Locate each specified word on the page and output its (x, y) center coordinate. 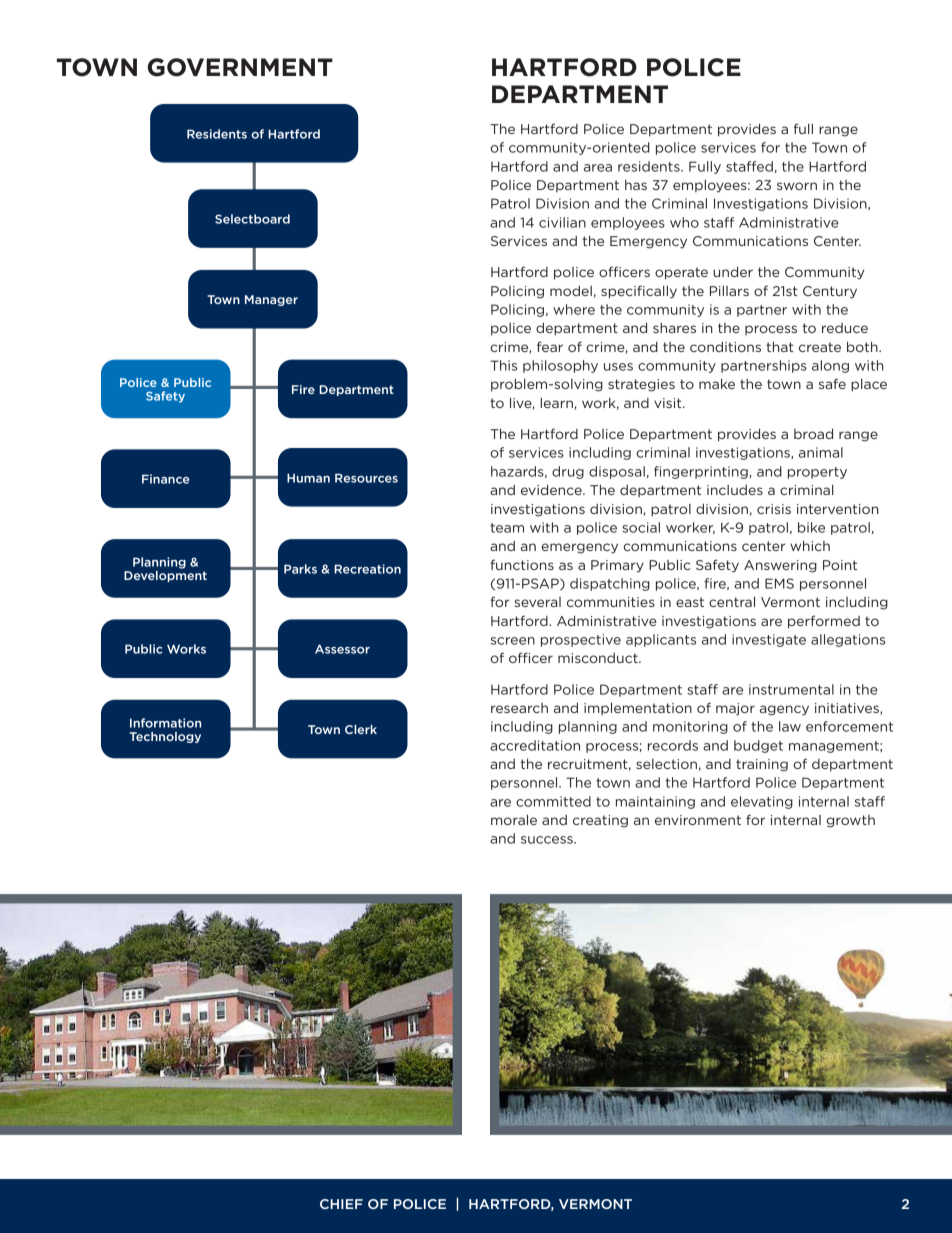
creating (600, 821)
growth (851, 821)
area (598, 168)
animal (821, 452)
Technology (165, 737)
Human (308, 478)
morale (514, 819)
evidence (552, 489)
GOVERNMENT (240, 67)
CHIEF (341, 1204)
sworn (797, 186)
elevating (762, 802)
